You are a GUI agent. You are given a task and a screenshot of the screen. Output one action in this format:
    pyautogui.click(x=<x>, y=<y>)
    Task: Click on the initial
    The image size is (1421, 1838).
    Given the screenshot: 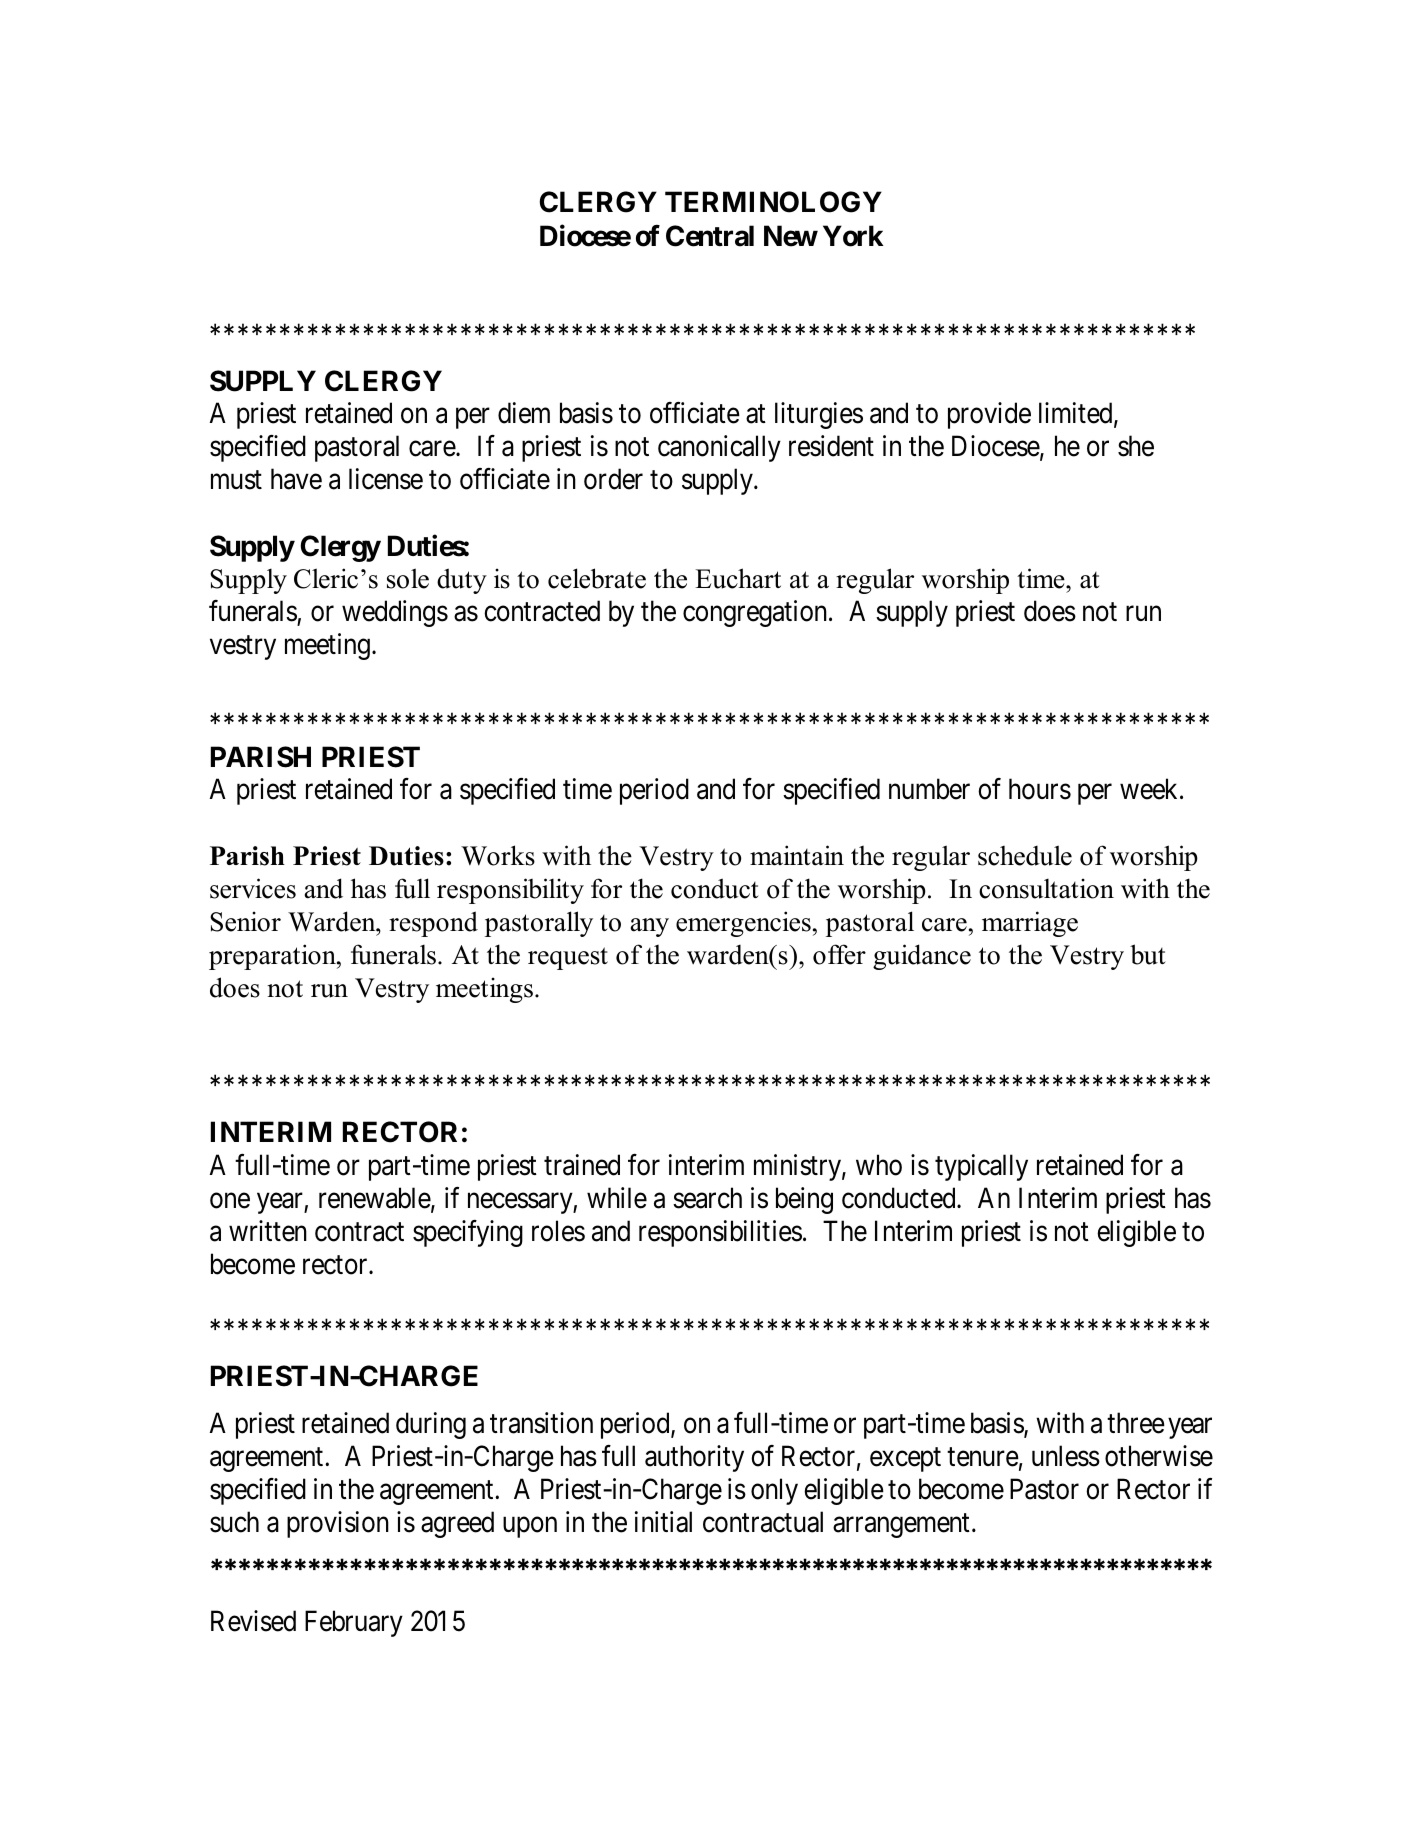 What is the action you would take?
    pyautogui.click(x=663, y=1522)
